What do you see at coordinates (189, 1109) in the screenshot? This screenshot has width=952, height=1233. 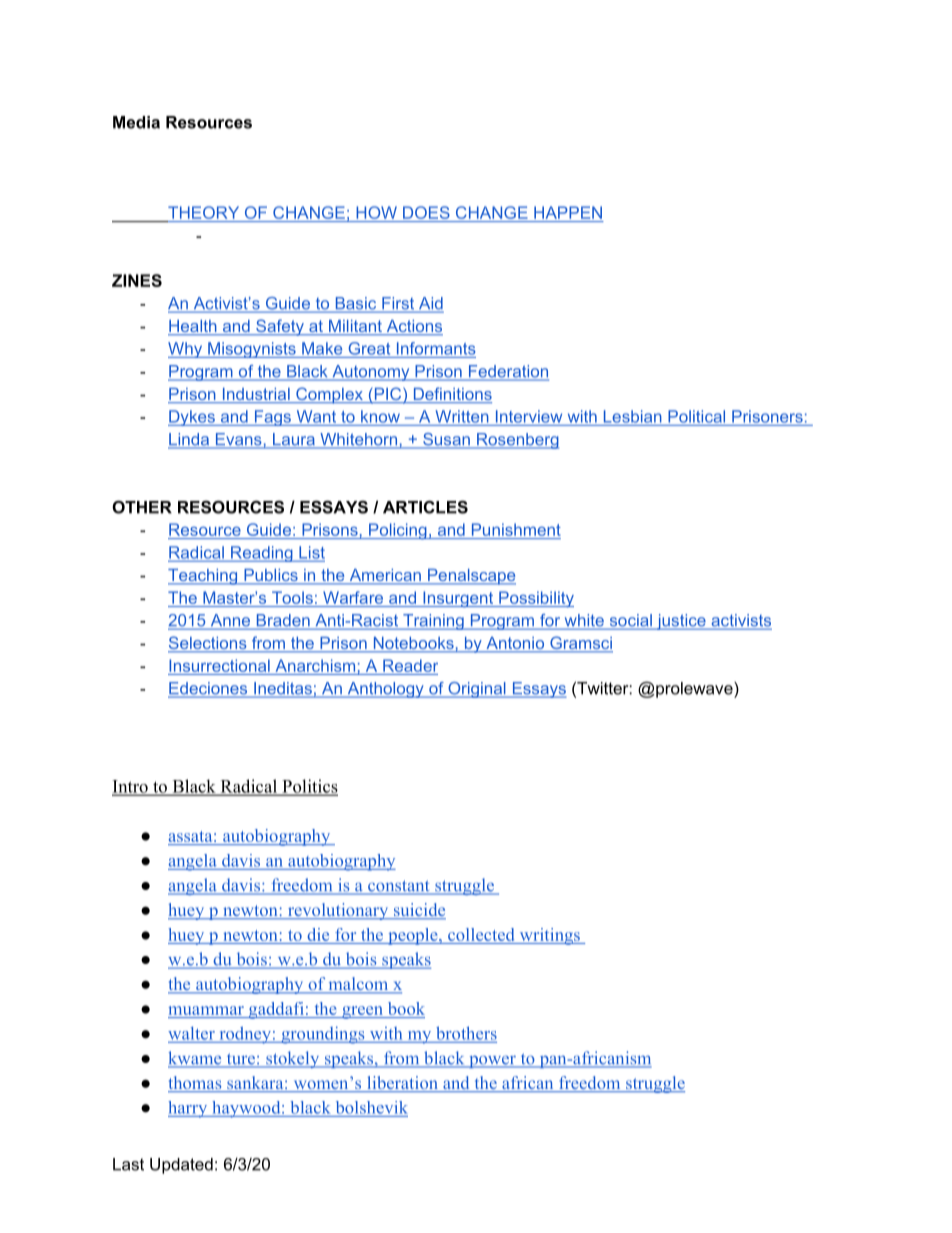 I see `harry` at bounding box center [189, 1109].
